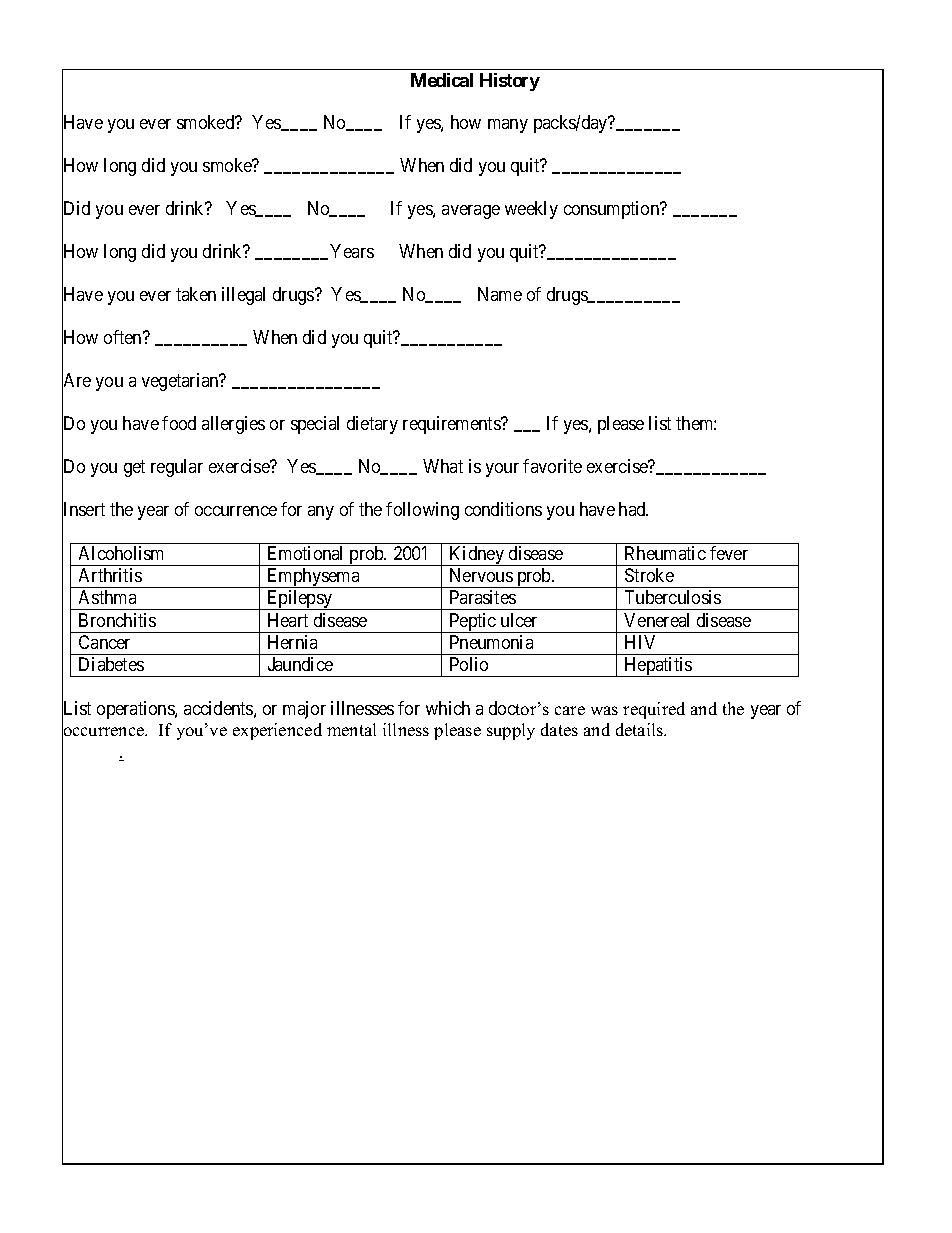 This screenshot has width=952, height=1233. I want to click on dietary, so click(372, 425).
